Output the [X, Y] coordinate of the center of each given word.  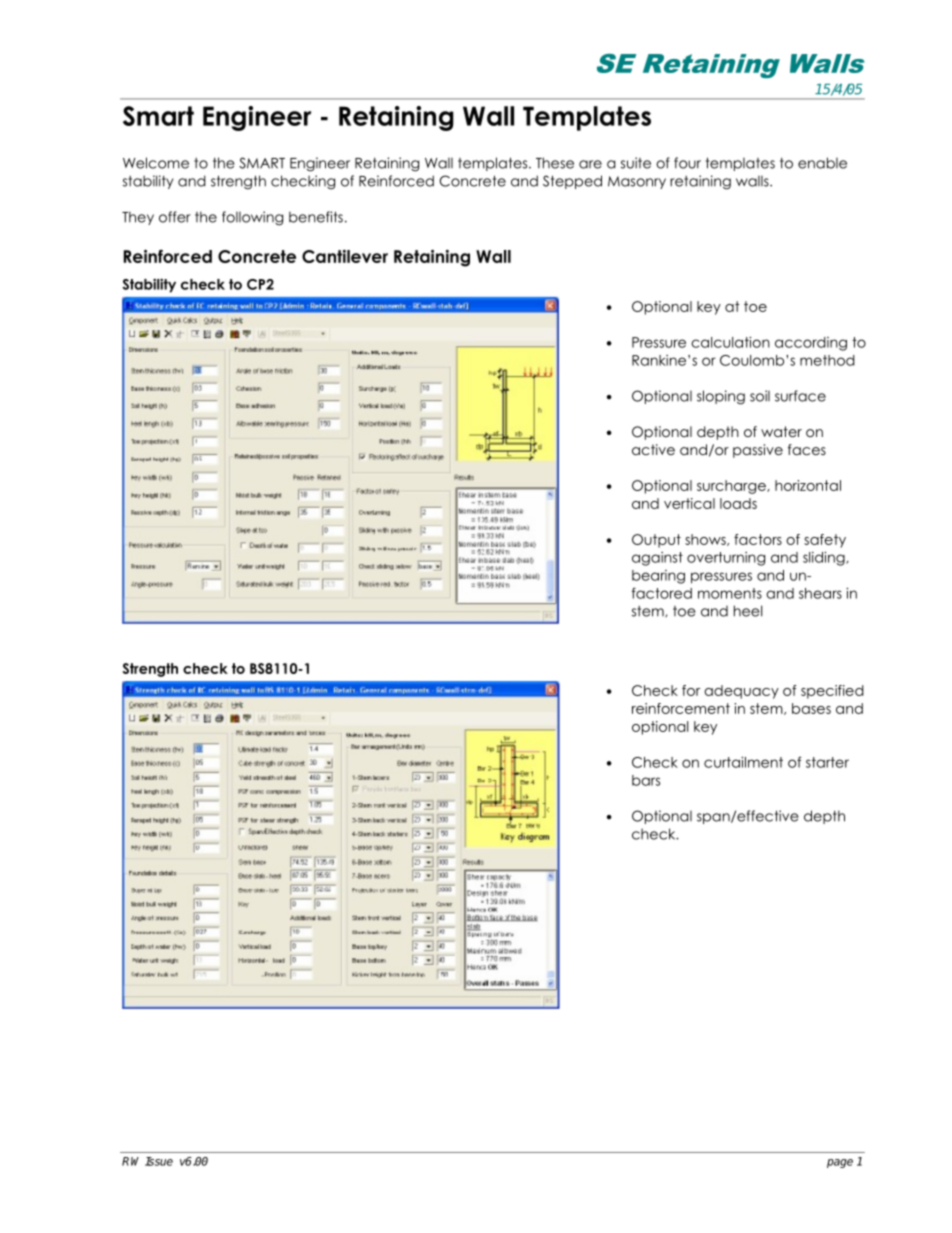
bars [646, 780]
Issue [159, 1161]
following [252, 218]
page [840, 1163]
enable [822, 163]
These [555, 163]
